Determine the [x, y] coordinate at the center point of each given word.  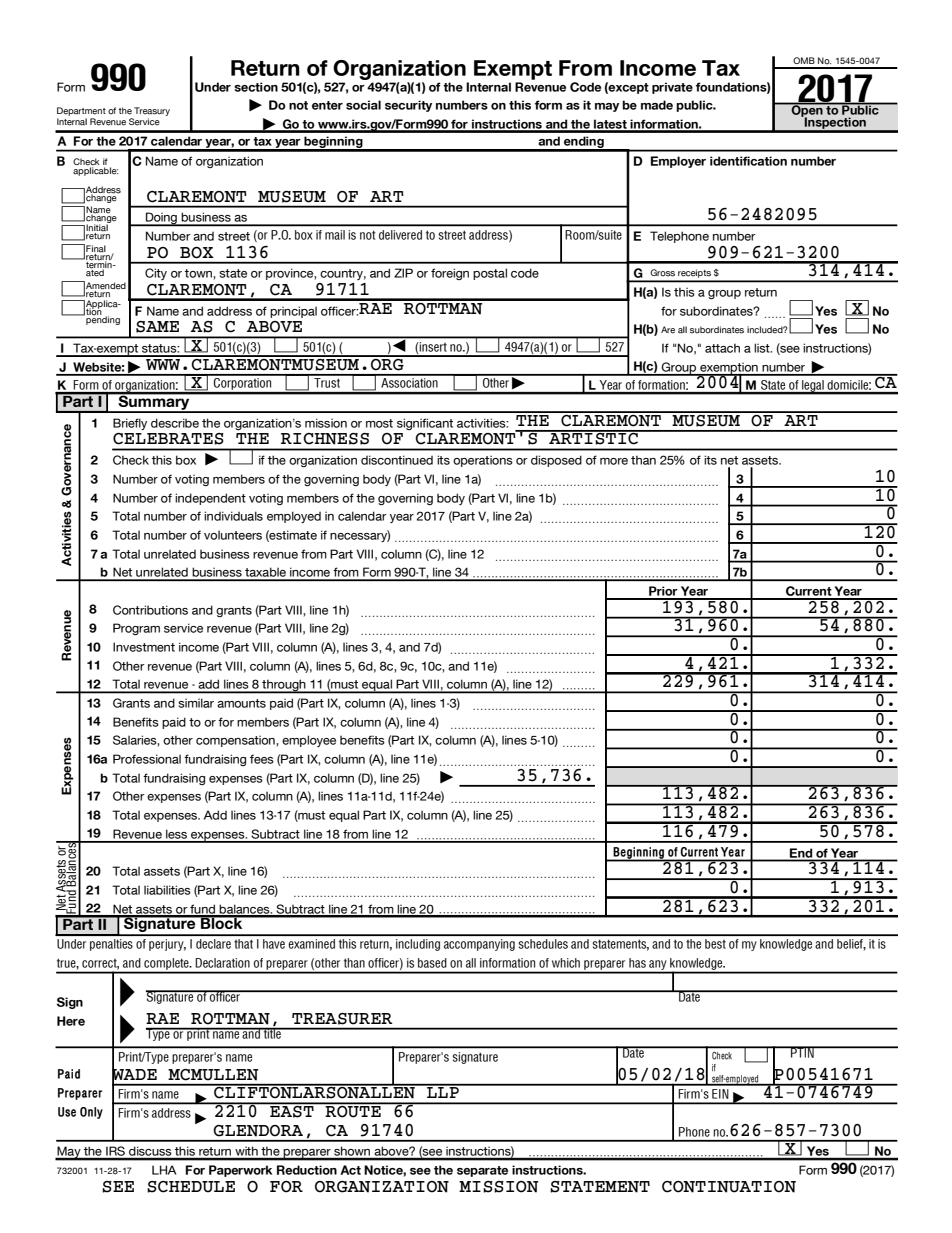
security [408, 106]
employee [309, 741]
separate [482, 1171]
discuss [150, 1153]
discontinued [397, 460]
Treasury [152, 113]
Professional [147, 759]
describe [175, 423]
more [614, 461]
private [672, 88]
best [715, 944]
